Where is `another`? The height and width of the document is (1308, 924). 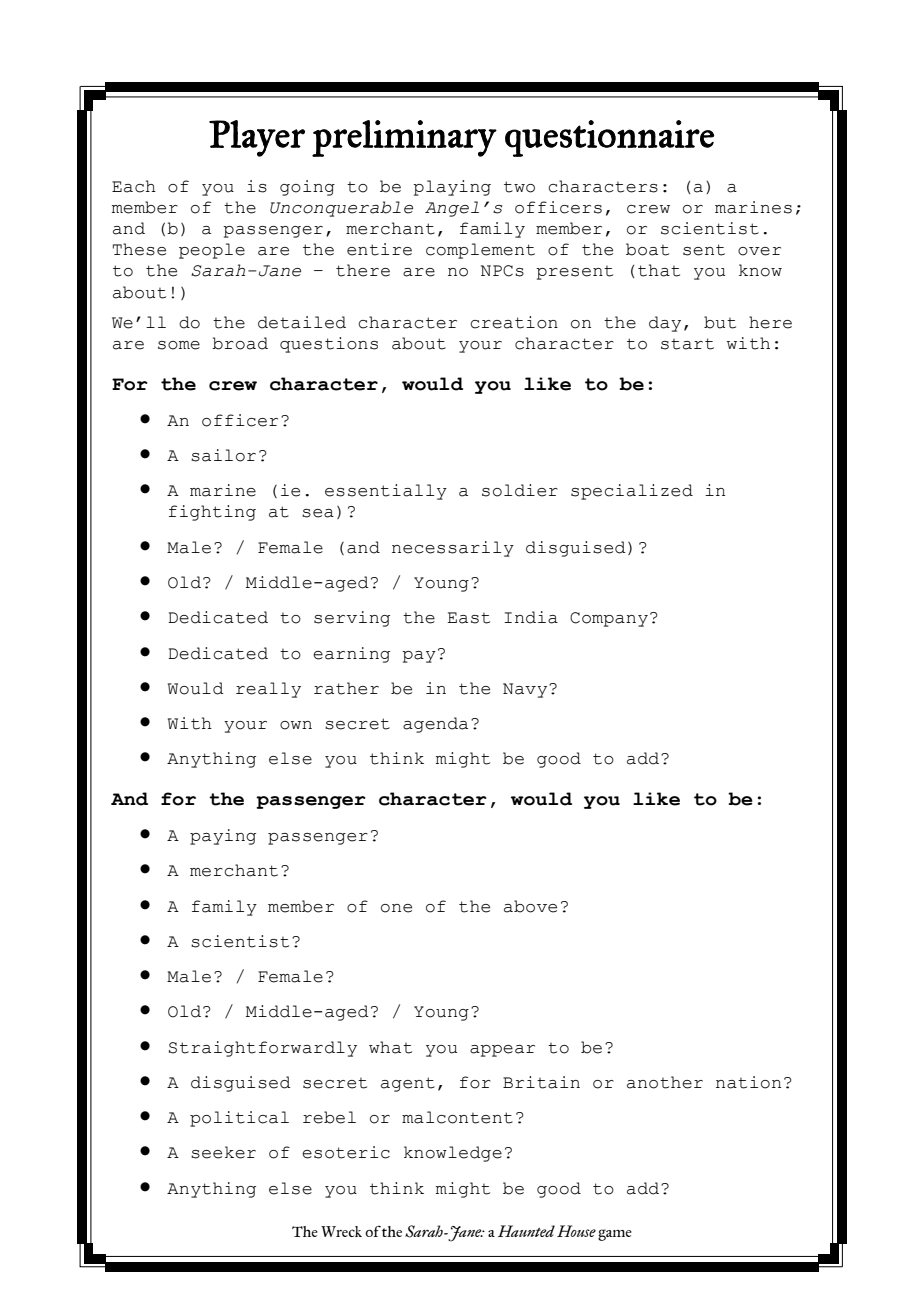 another is located at coordinates (665, 1082).
